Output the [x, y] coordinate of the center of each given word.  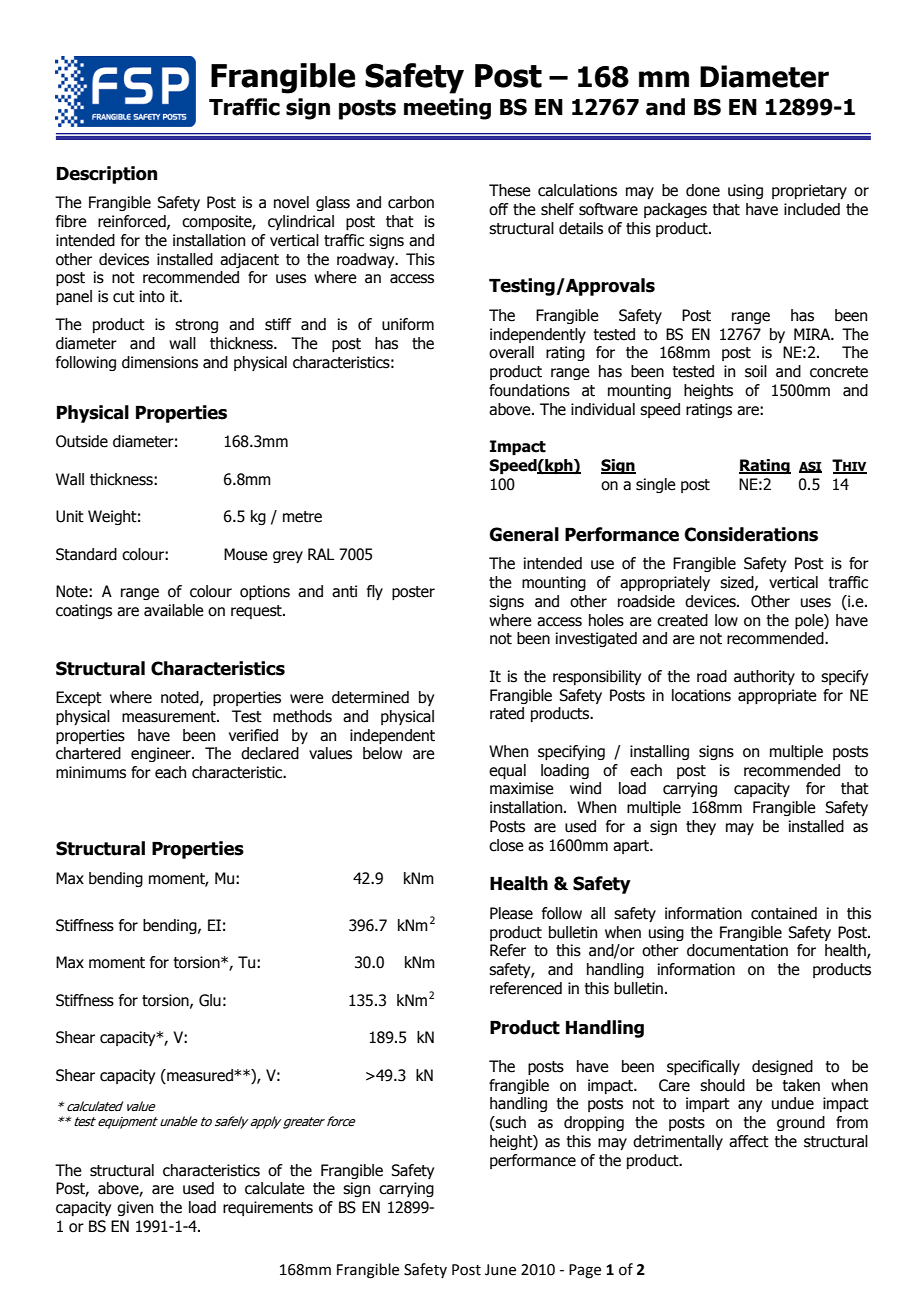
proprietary [809, 191]
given [135, 1208]
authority [764, 677]
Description [107, 175]
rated [507, 713]
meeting [447, 109]
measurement [170, 717]
